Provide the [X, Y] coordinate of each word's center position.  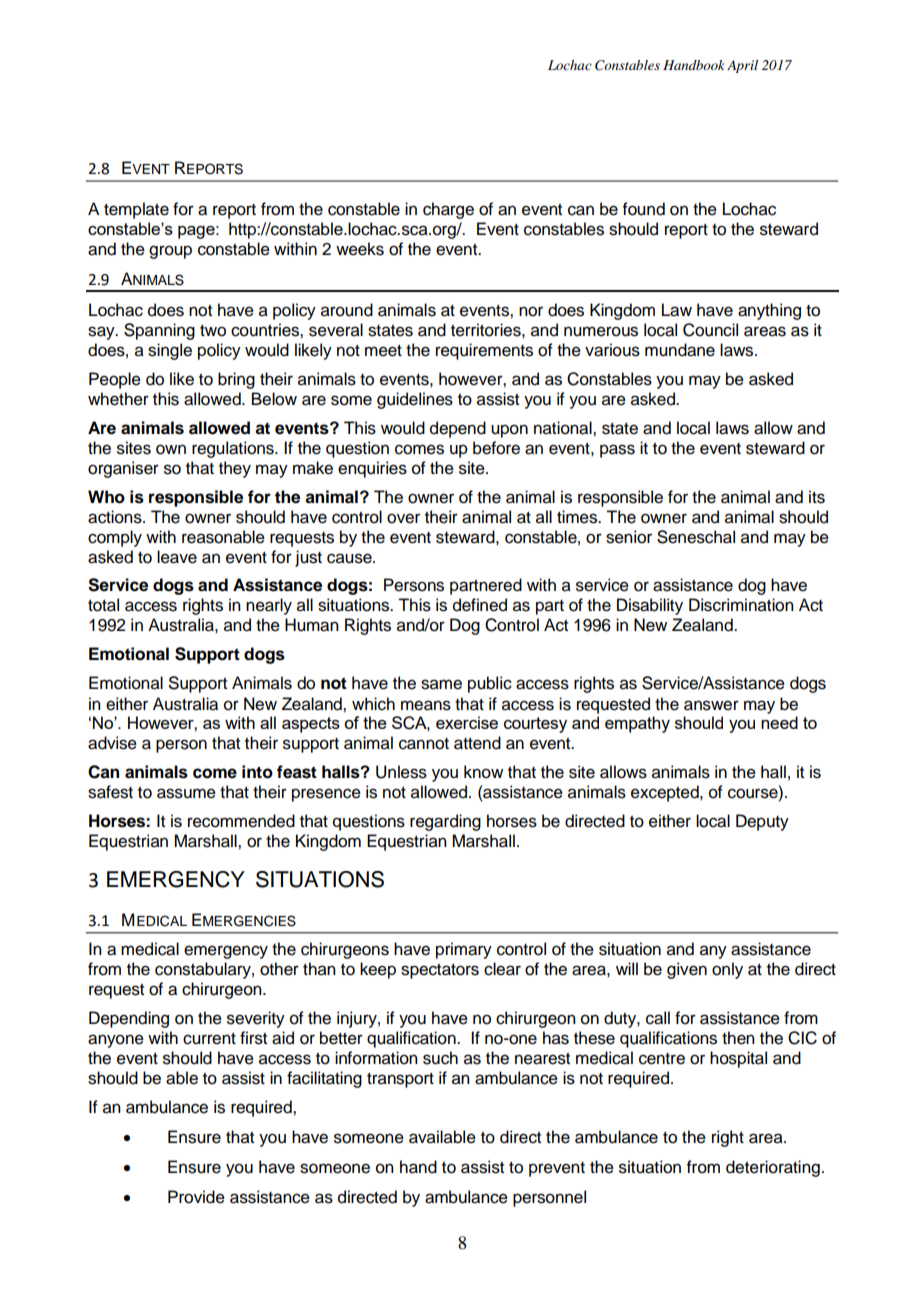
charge [448, 210]
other [279, 969]
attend [477, 743]
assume [186, 793]
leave [177, 557]
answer [711, 705]
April [742, 66]
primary [464, 950]
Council [710, 330]
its [817, 497]
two [213, 331]
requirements [484, 351]
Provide [196, 1197]
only [727, 970]
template [136, 210]
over [403, 518]
